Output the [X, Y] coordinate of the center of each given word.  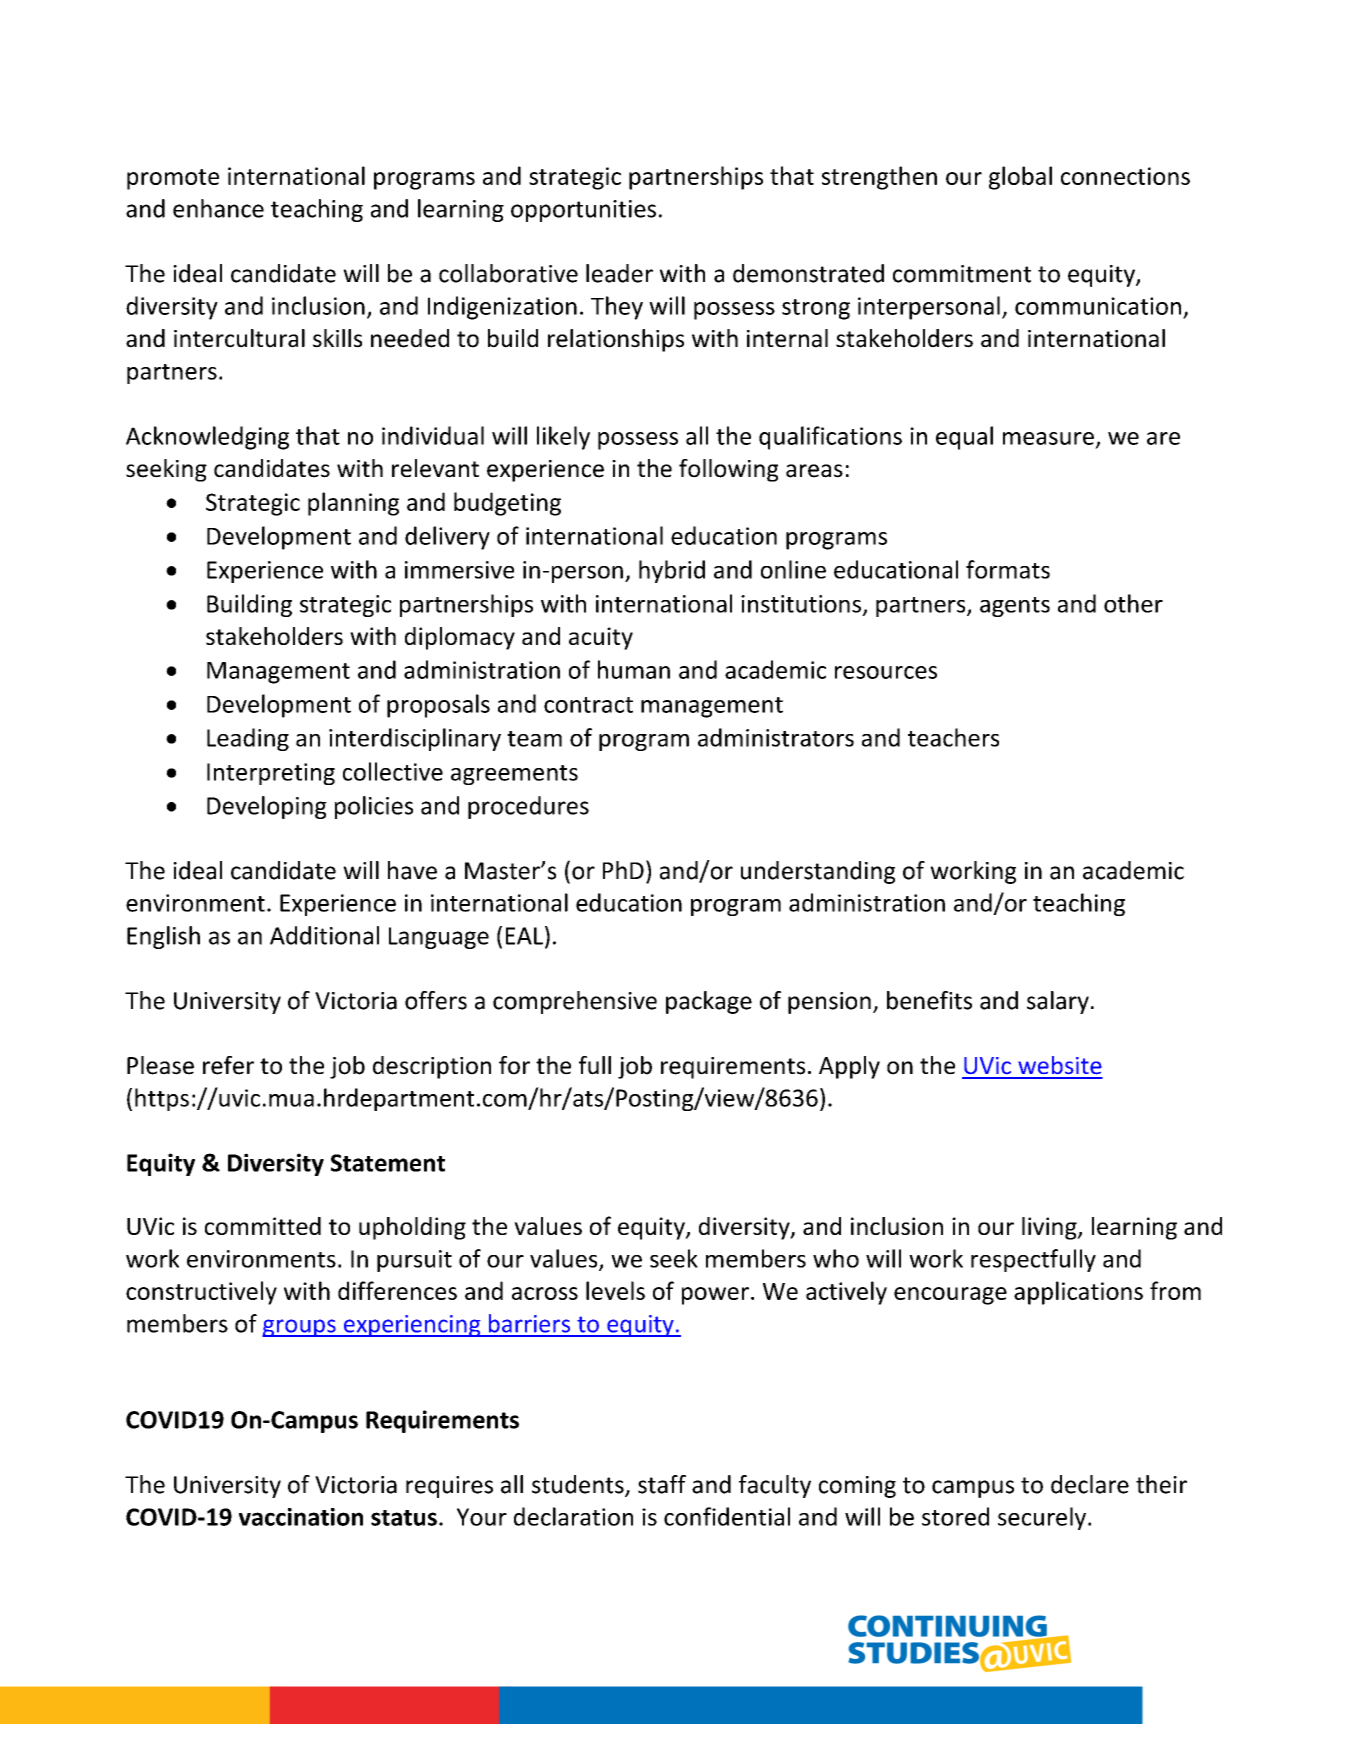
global [1020, 178]
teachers [953, 737]
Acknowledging [207, 438]
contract [588, 705]
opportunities [583, 211]
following [728, 470]
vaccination [301, 1517]
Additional [324, 935]
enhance [218, 208]
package [709, 1002]
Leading [248, 739]
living [1050, 1228]
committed [263, 1226]
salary [1058, 1002]
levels [615, 1290]
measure [1048, 438]
